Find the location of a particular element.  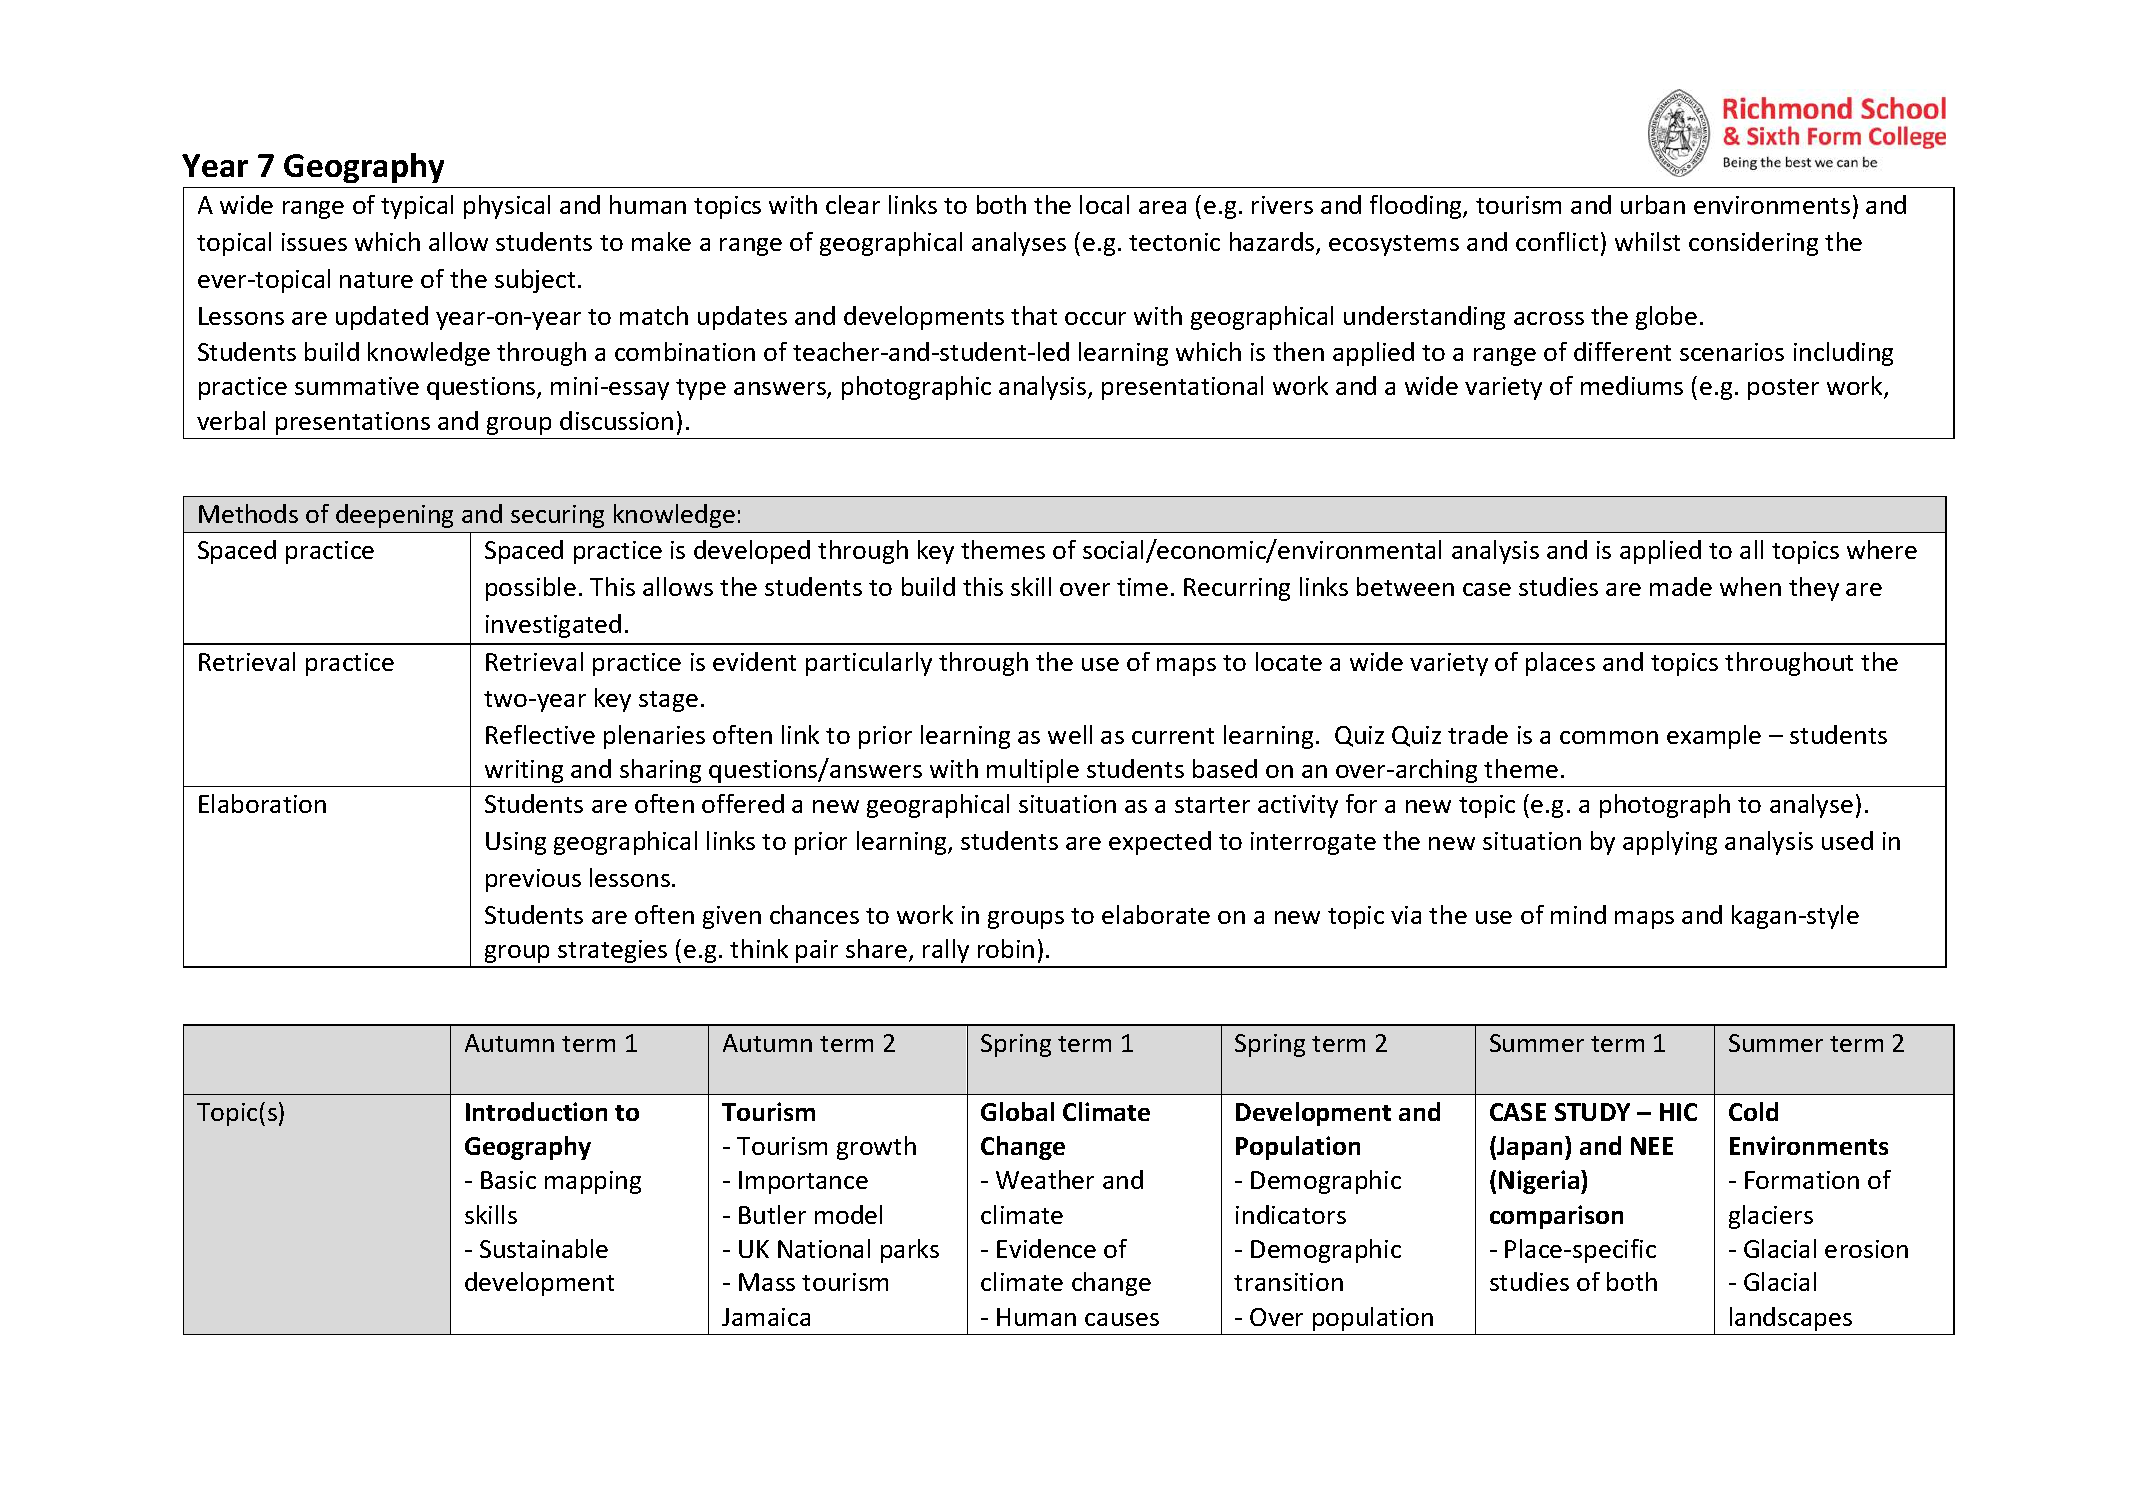

mind is located at coordinates (1578, 914).
